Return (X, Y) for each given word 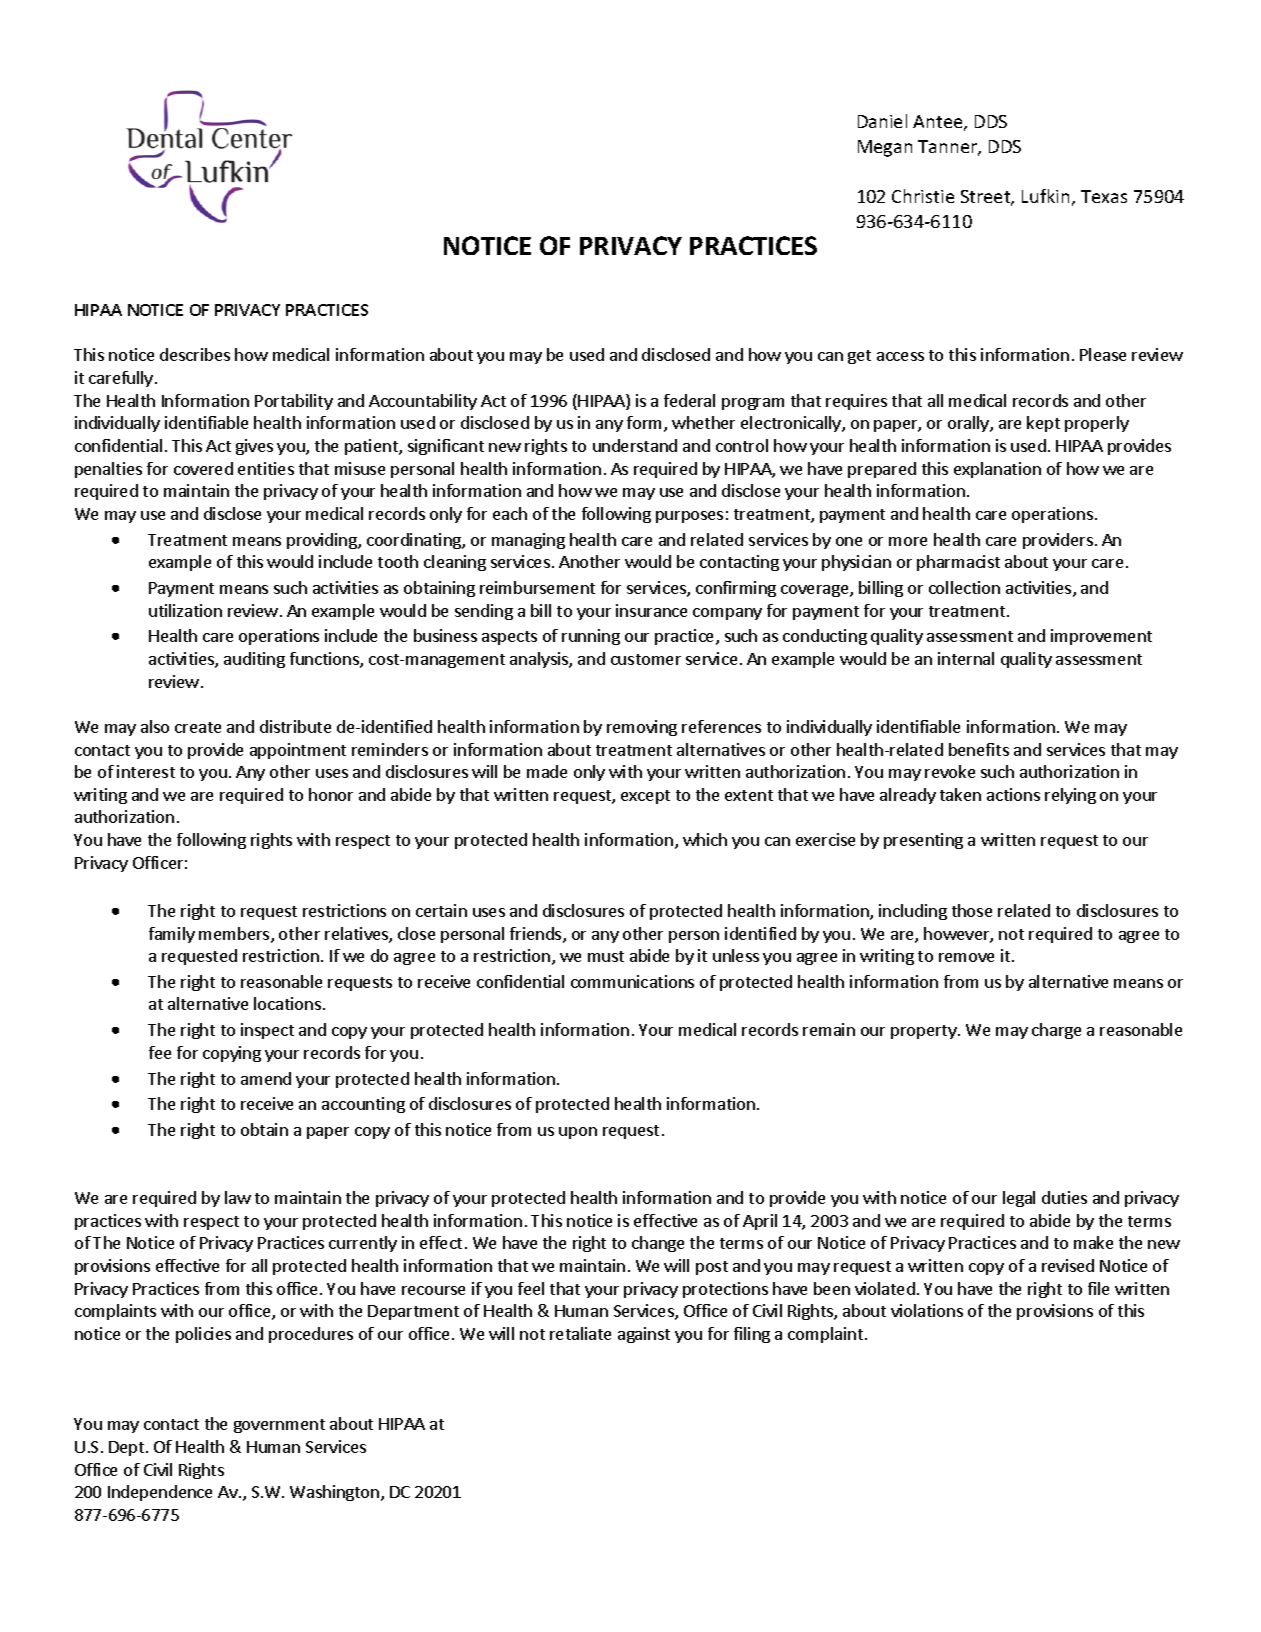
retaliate (580, 1333)
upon (578, 1133)
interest (146, 771)
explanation (997, 470)
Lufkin (1045, 196)
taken (960, 794)
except (645, 797)
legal (1019, 1199)
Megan (885, 148)
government (279, 1426)
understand (635, 445)
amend (266, 1078)
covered (203, 468)
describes (195, 354)
